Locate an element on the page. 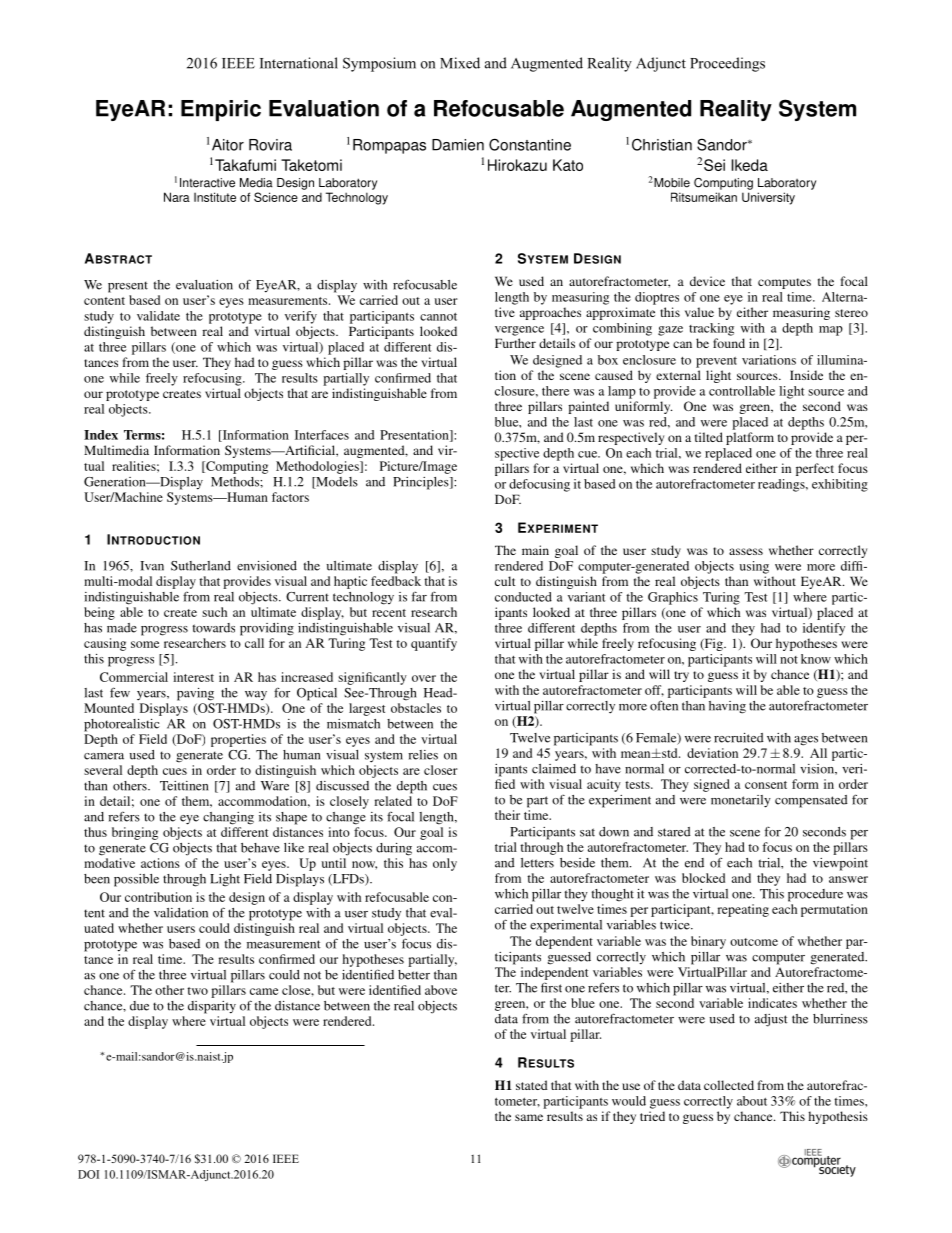 The width and height of the document is (952, 1233). Proceedings is located at coordinates (727, 64).
